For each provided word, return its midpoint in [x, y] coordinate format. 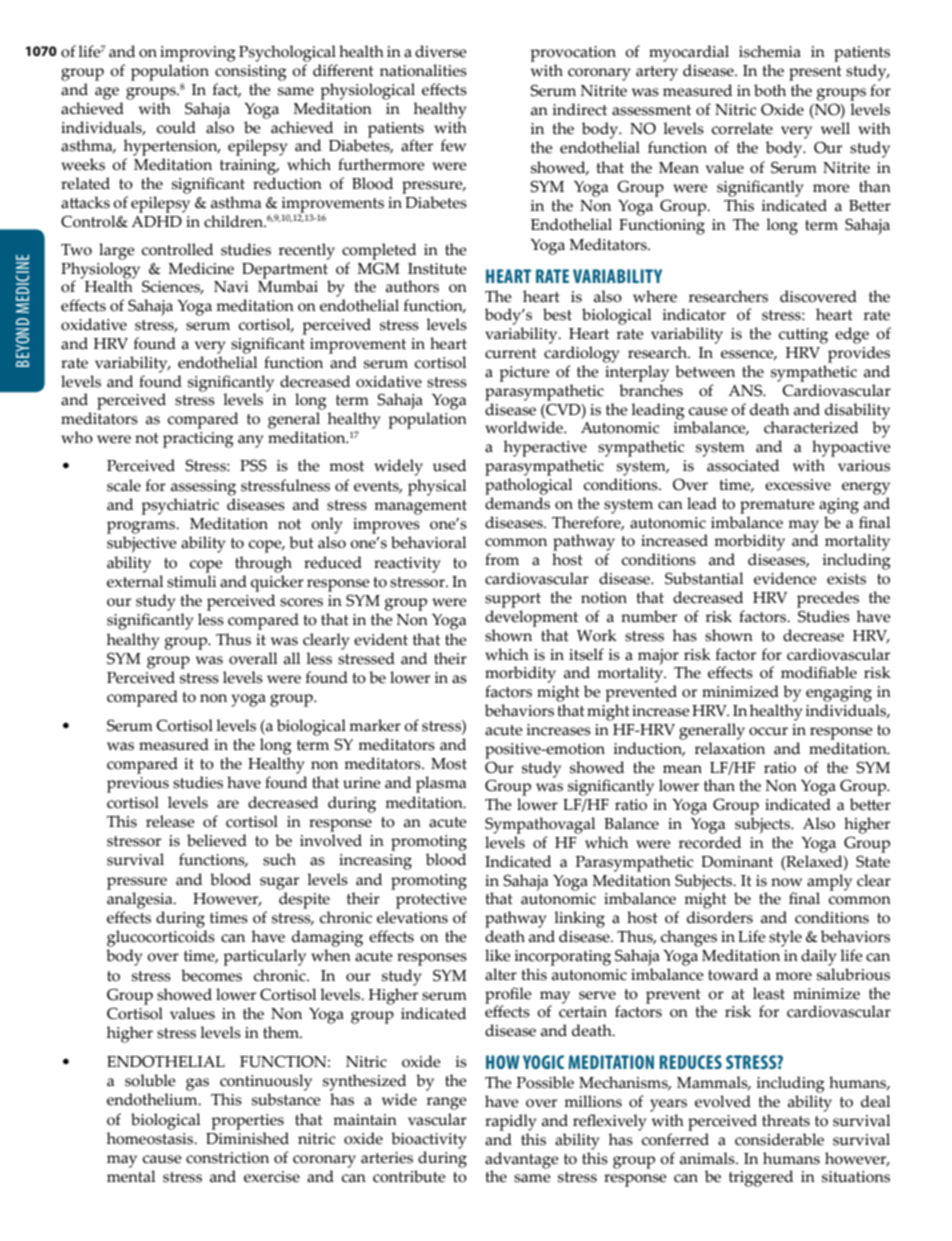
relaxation [730, 747]
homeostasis [151, 1138]
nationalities [423, 70]
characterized [811, 427]
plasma [441, 784]
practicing [198, 440]
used [449, 465]
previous [138, 785]
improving [198, 54]
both [770, 90]
